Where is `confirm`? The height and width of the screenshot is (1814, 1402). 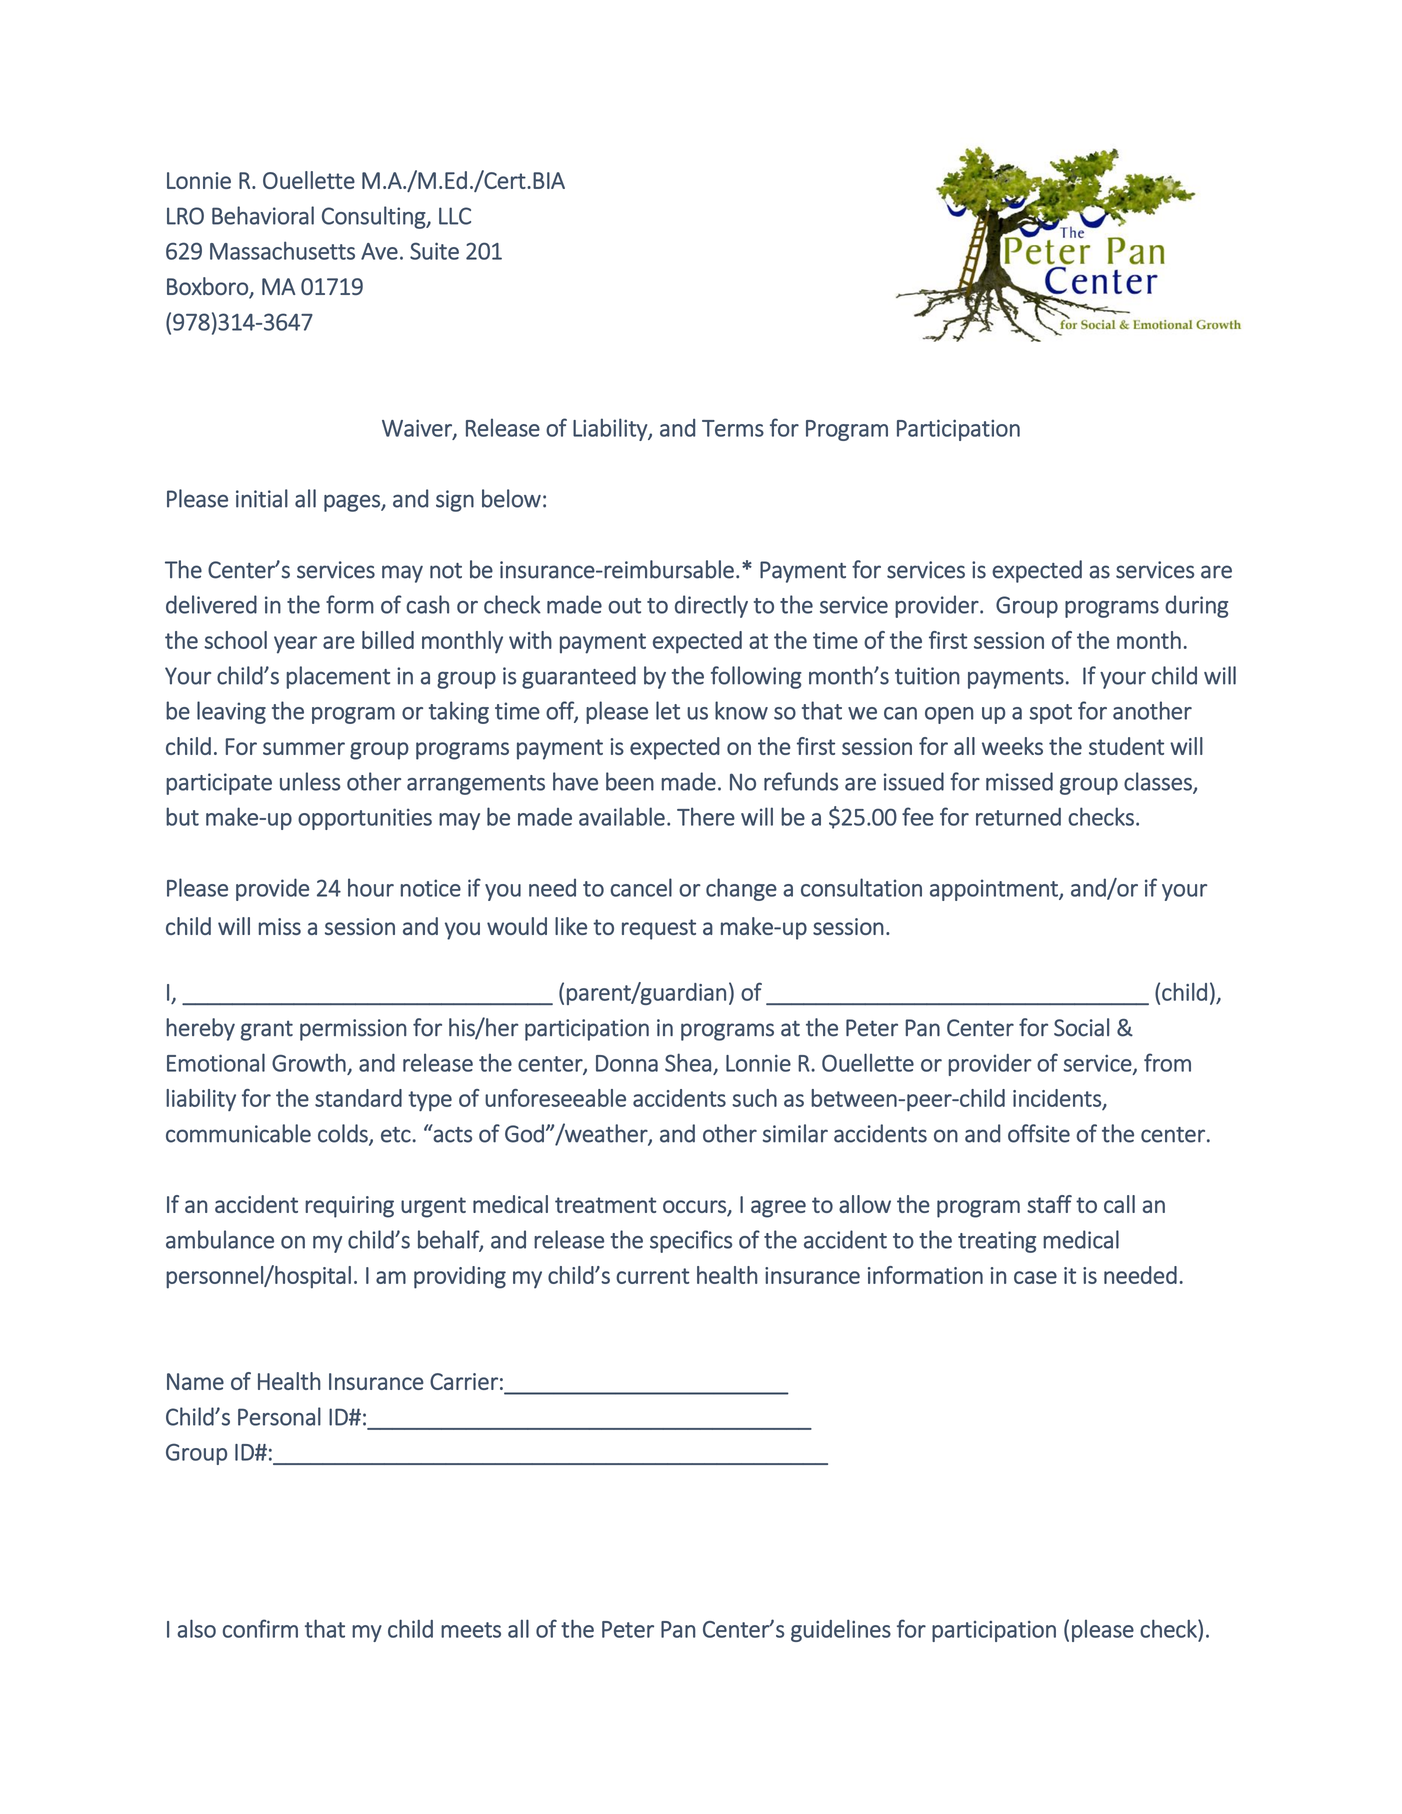 confirm is located at coordinates (260, 1628).
